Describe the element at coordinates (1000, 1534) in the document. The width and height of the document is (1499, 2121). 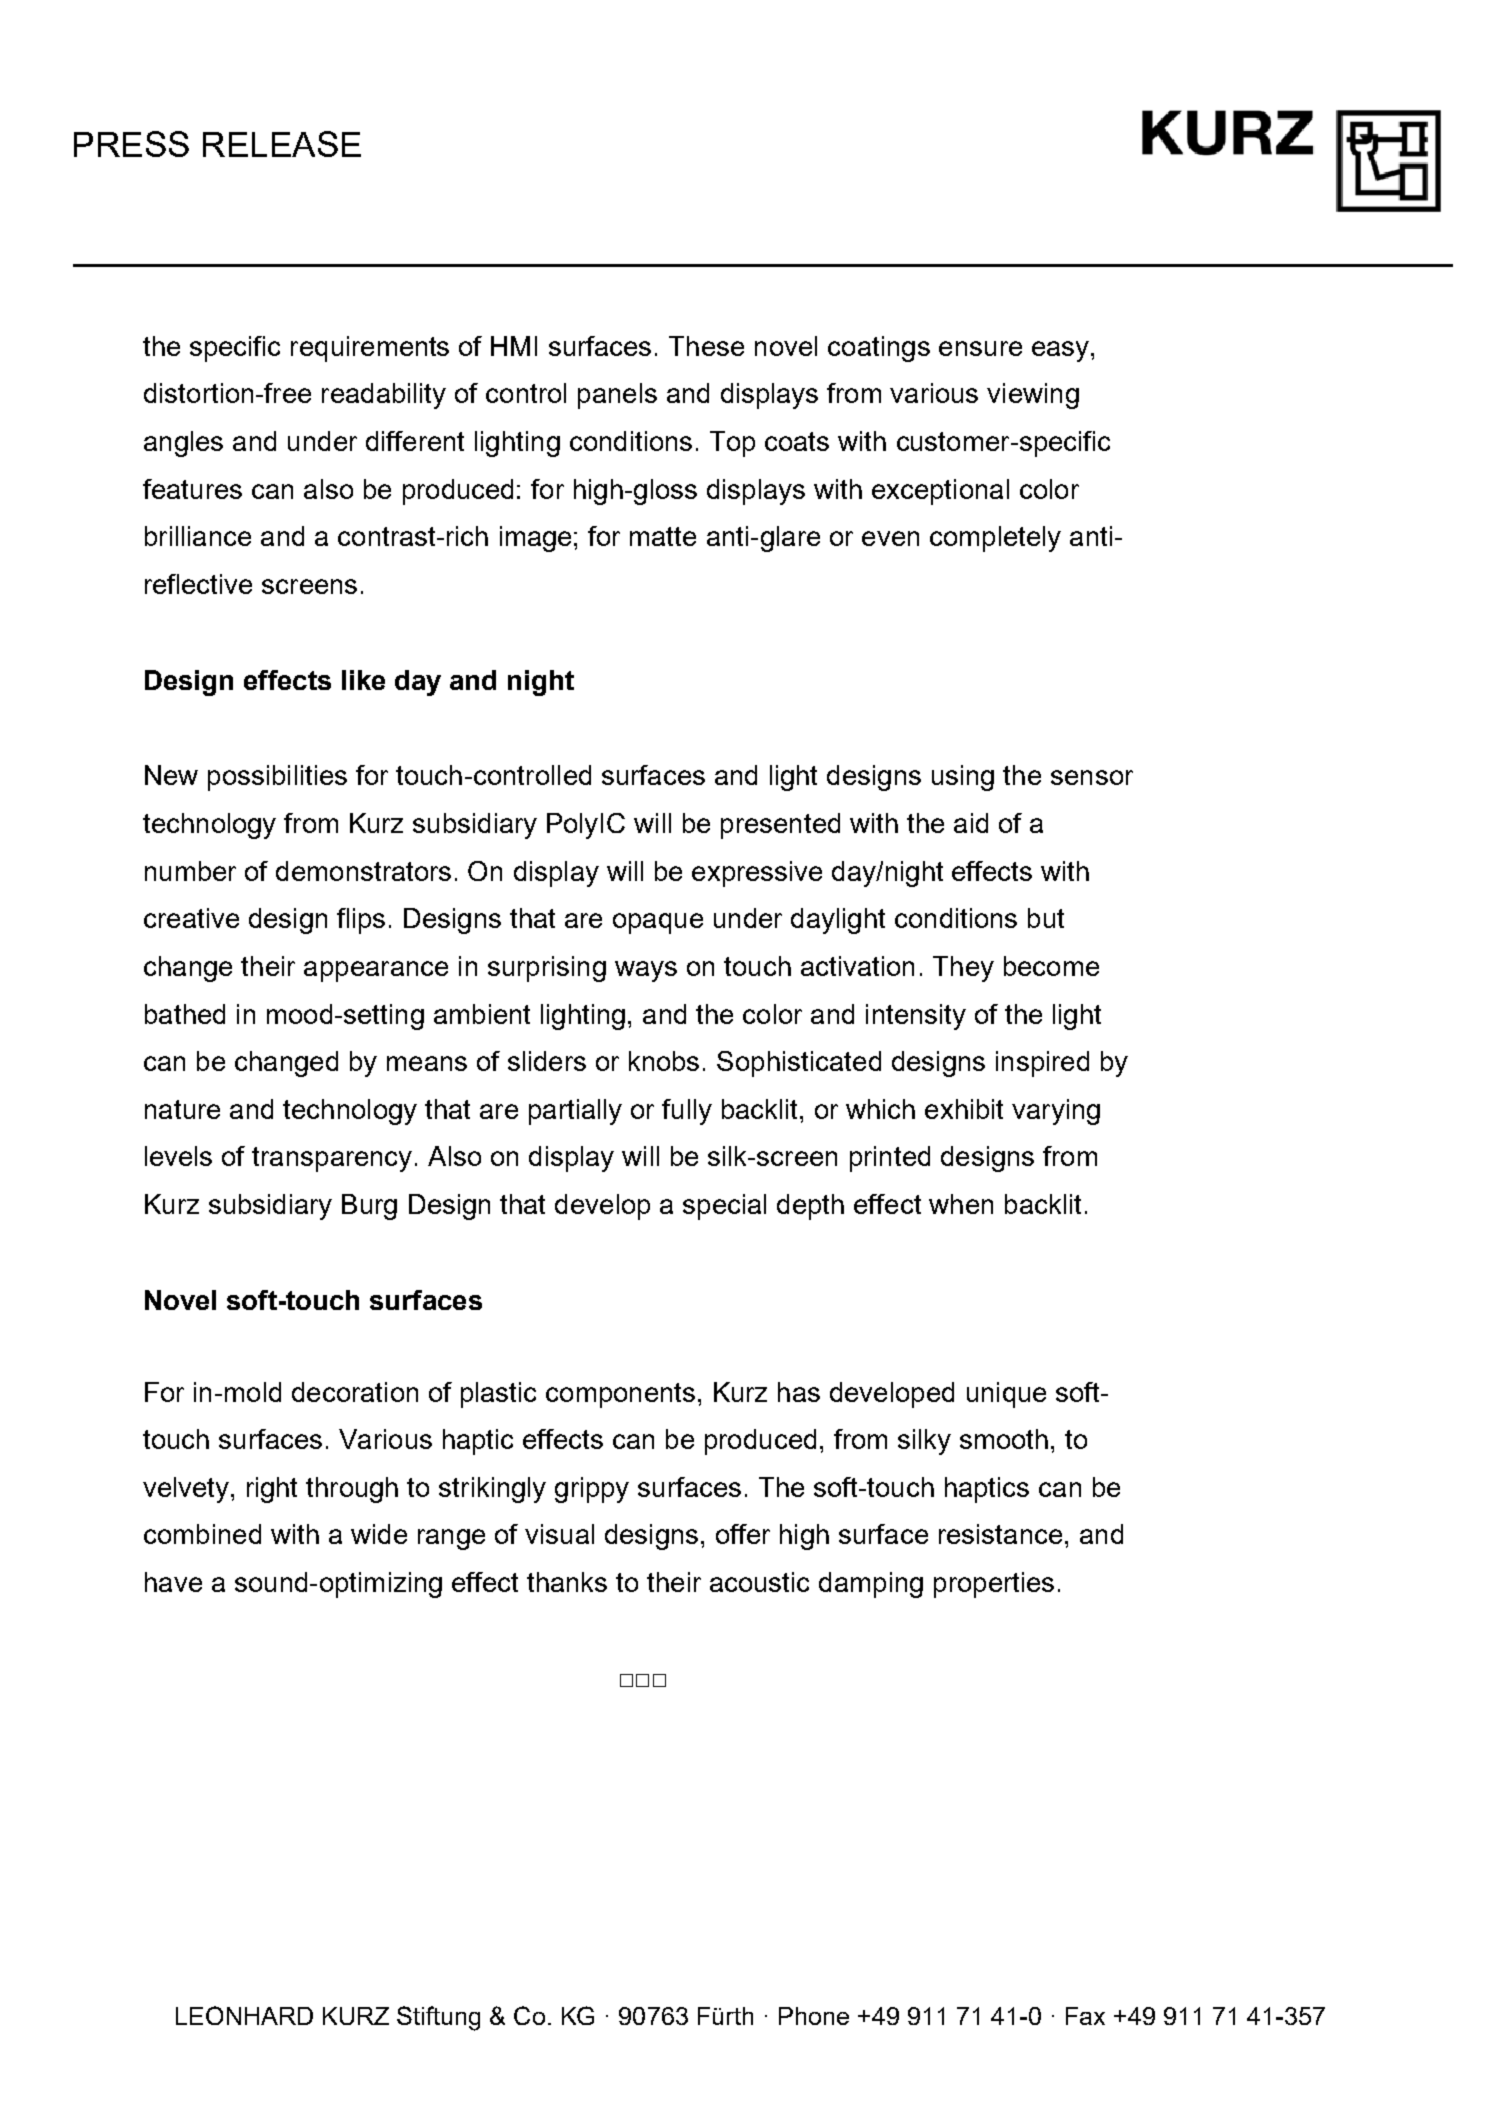
I see `resistance` at that location.
